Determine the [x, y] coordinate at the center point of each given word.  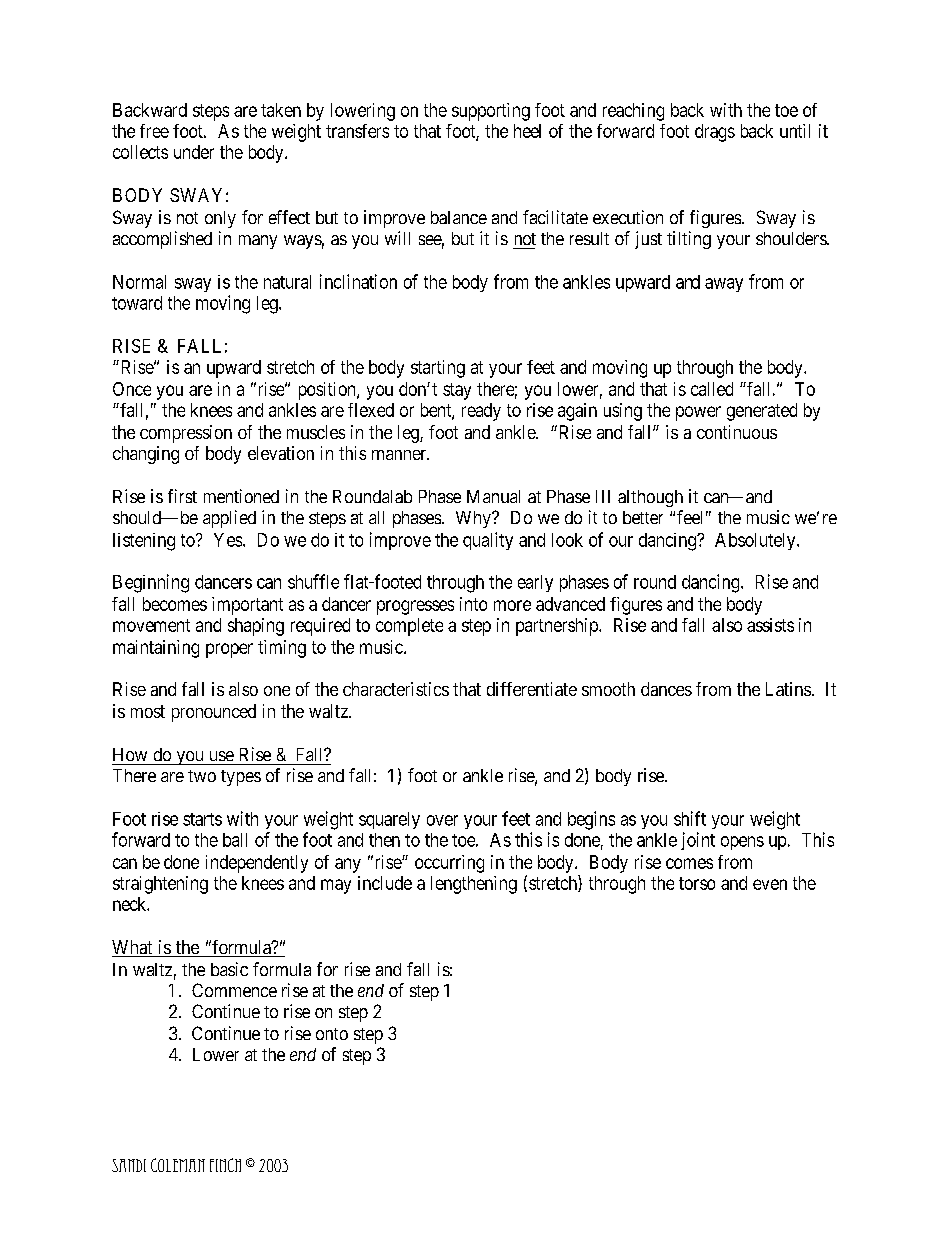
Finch [225, 1165]
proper [229, 650]
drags [715, 133]
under [194, 152]
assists [770, 625]
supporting [491, 112]
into [473, 604]
